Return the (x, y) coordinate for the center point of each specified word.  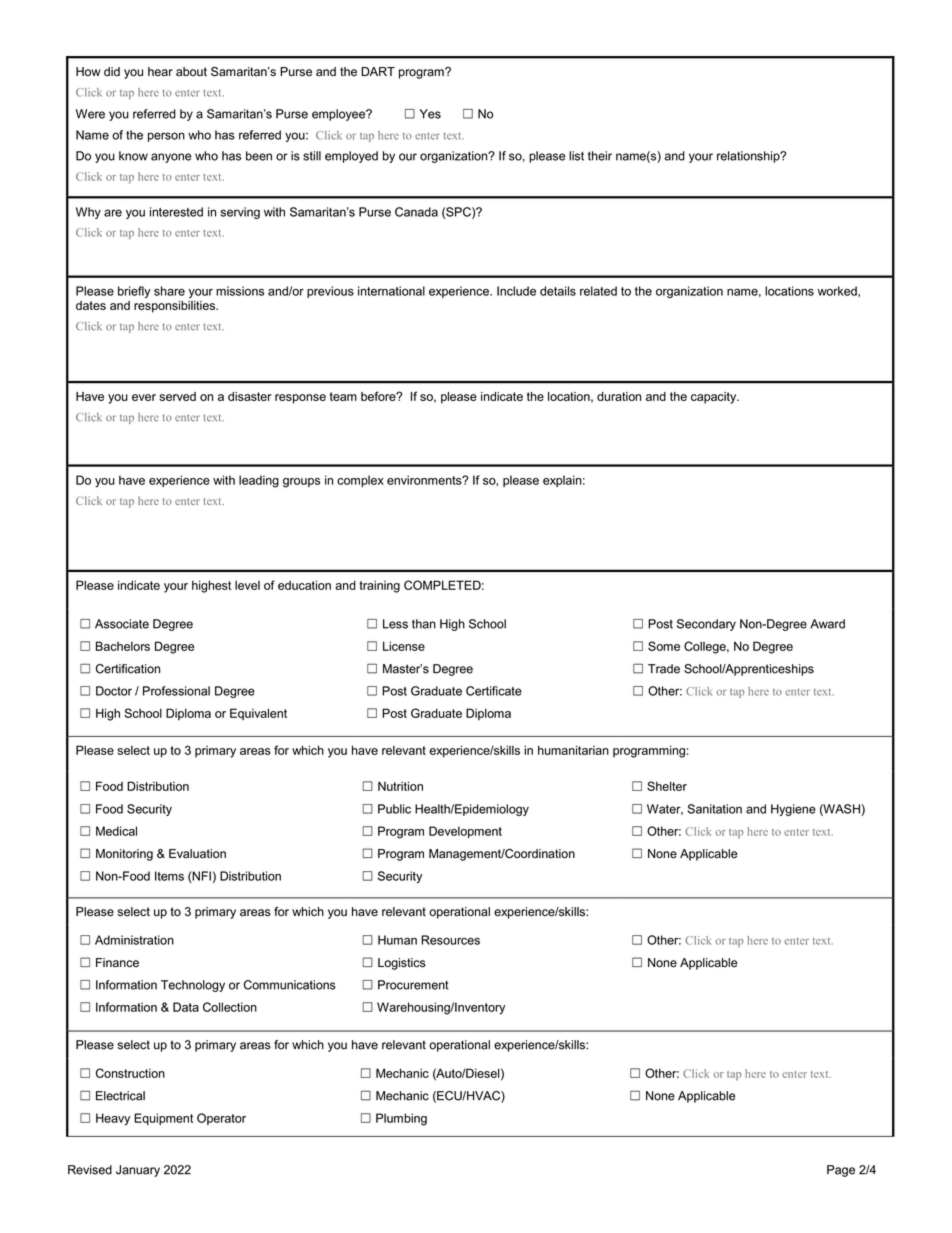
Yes (430, 114)
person (166, 137)
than (424, 624)
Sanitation (715, 809)
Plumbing (401, 1119)
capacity (715, 398)
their (600, 156)
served (177, 396)
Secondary (706, 625)
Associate (122, 624)
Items (169, 876)
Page (841, 1171)
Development (465, 832)
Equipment (163, 1119)
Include (516, 291)
